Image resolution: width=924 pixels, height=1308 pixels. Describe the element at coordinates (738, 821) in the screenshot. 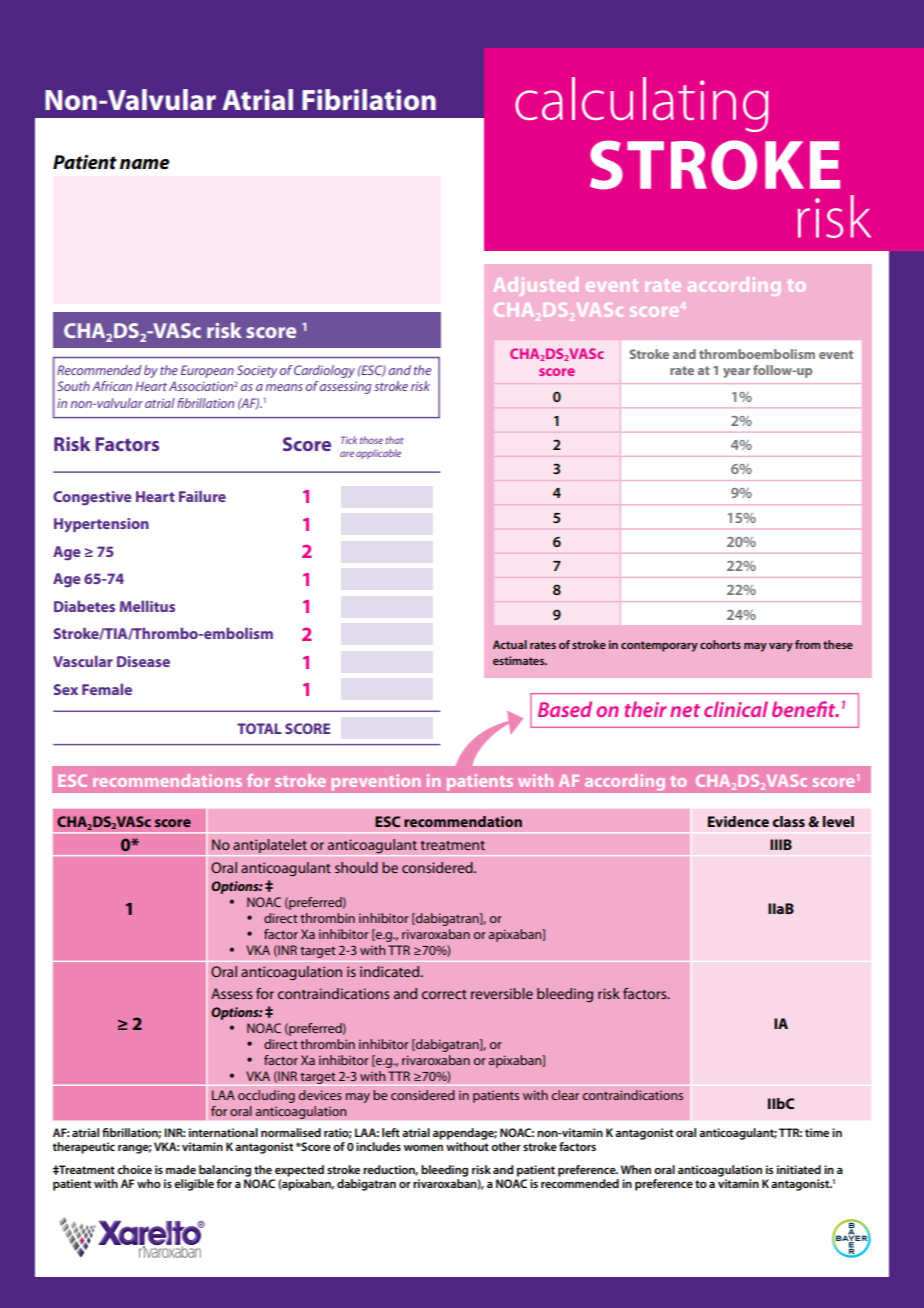

I see `Evidence` at that location.
